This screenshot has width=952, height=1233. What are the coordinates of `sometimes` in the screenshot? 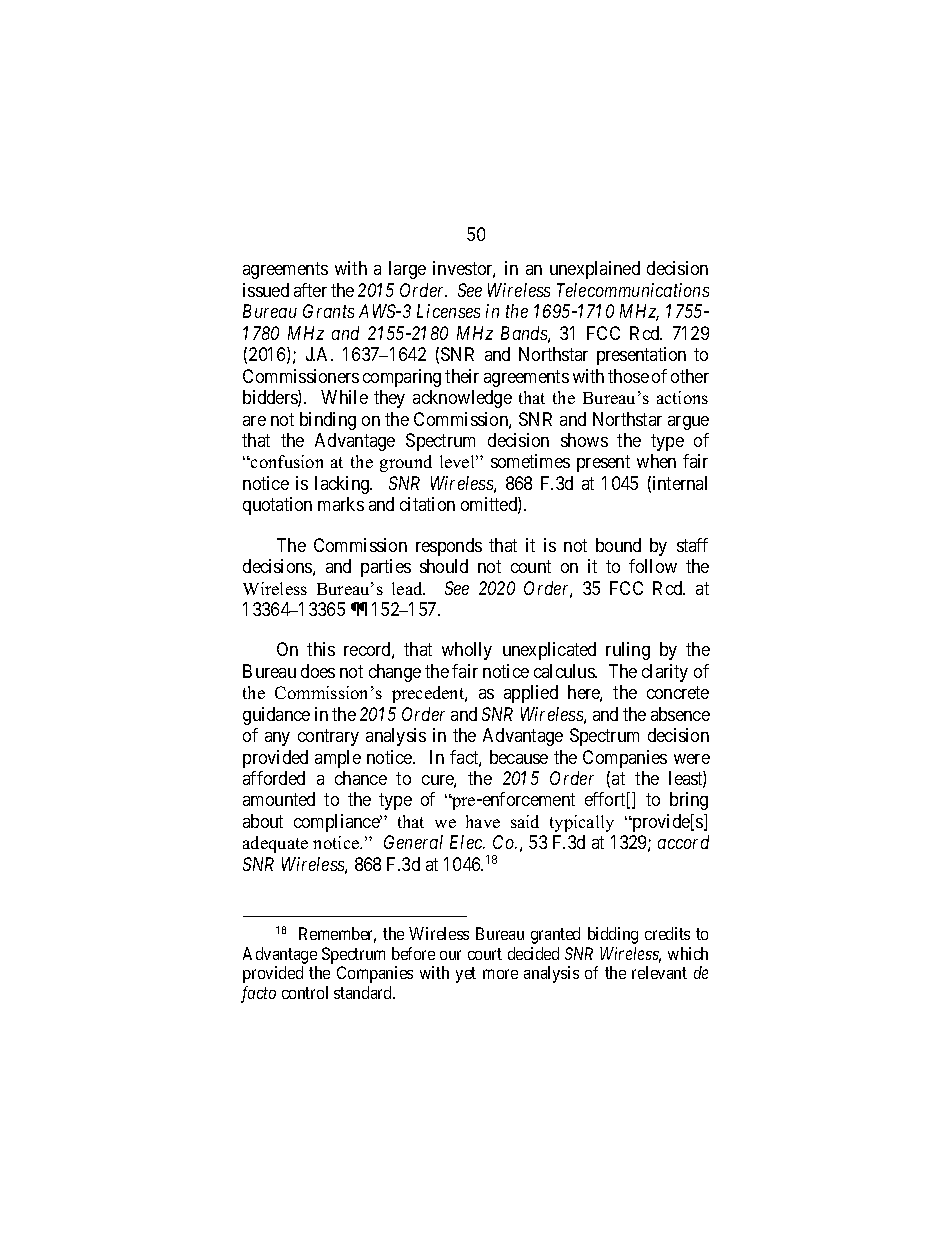 It's located at (530, 461).
